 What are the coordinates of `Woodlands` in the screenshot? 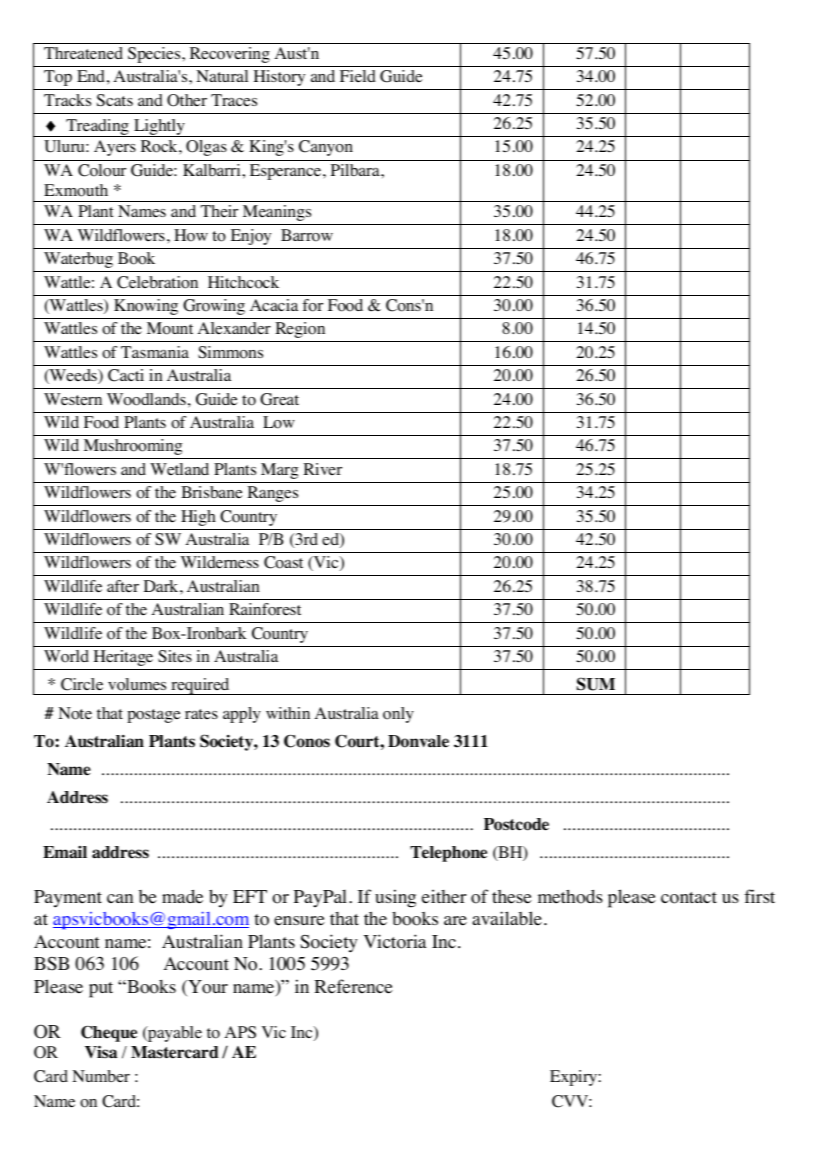 It's located at (146, 399).
